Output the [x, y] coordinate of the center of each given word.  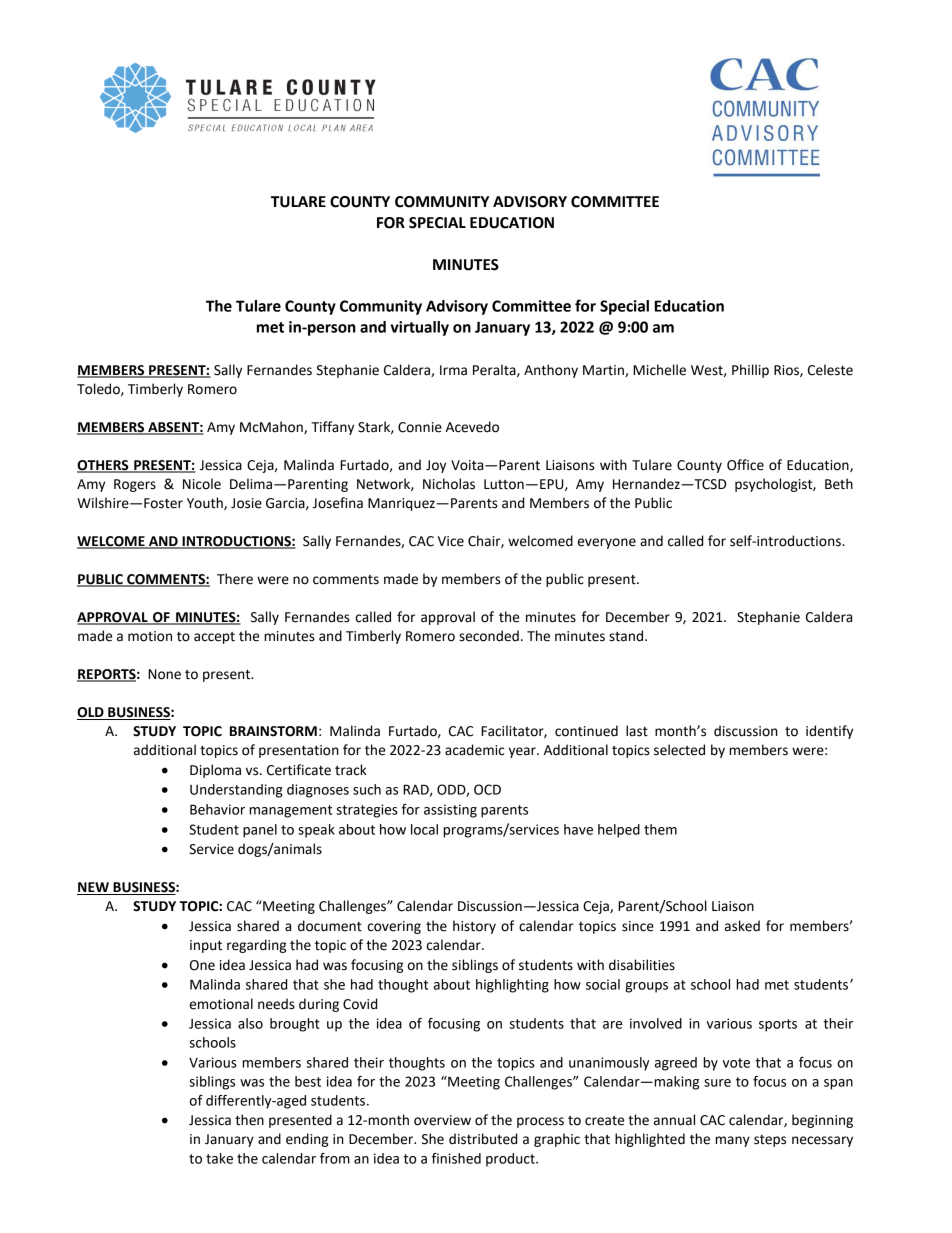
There [235, 579]
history [474, 927]
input [206, 946]
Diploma [215, 771]
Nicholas [449, 484]
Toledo [99, 389]
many [732, 1141]
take [219, 1158]
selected [679, 750]
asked [742, 926]
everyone [607, 543]
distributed [483, 1139]
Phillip [750, 371]
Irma [453, 370]
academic [474, 750]
